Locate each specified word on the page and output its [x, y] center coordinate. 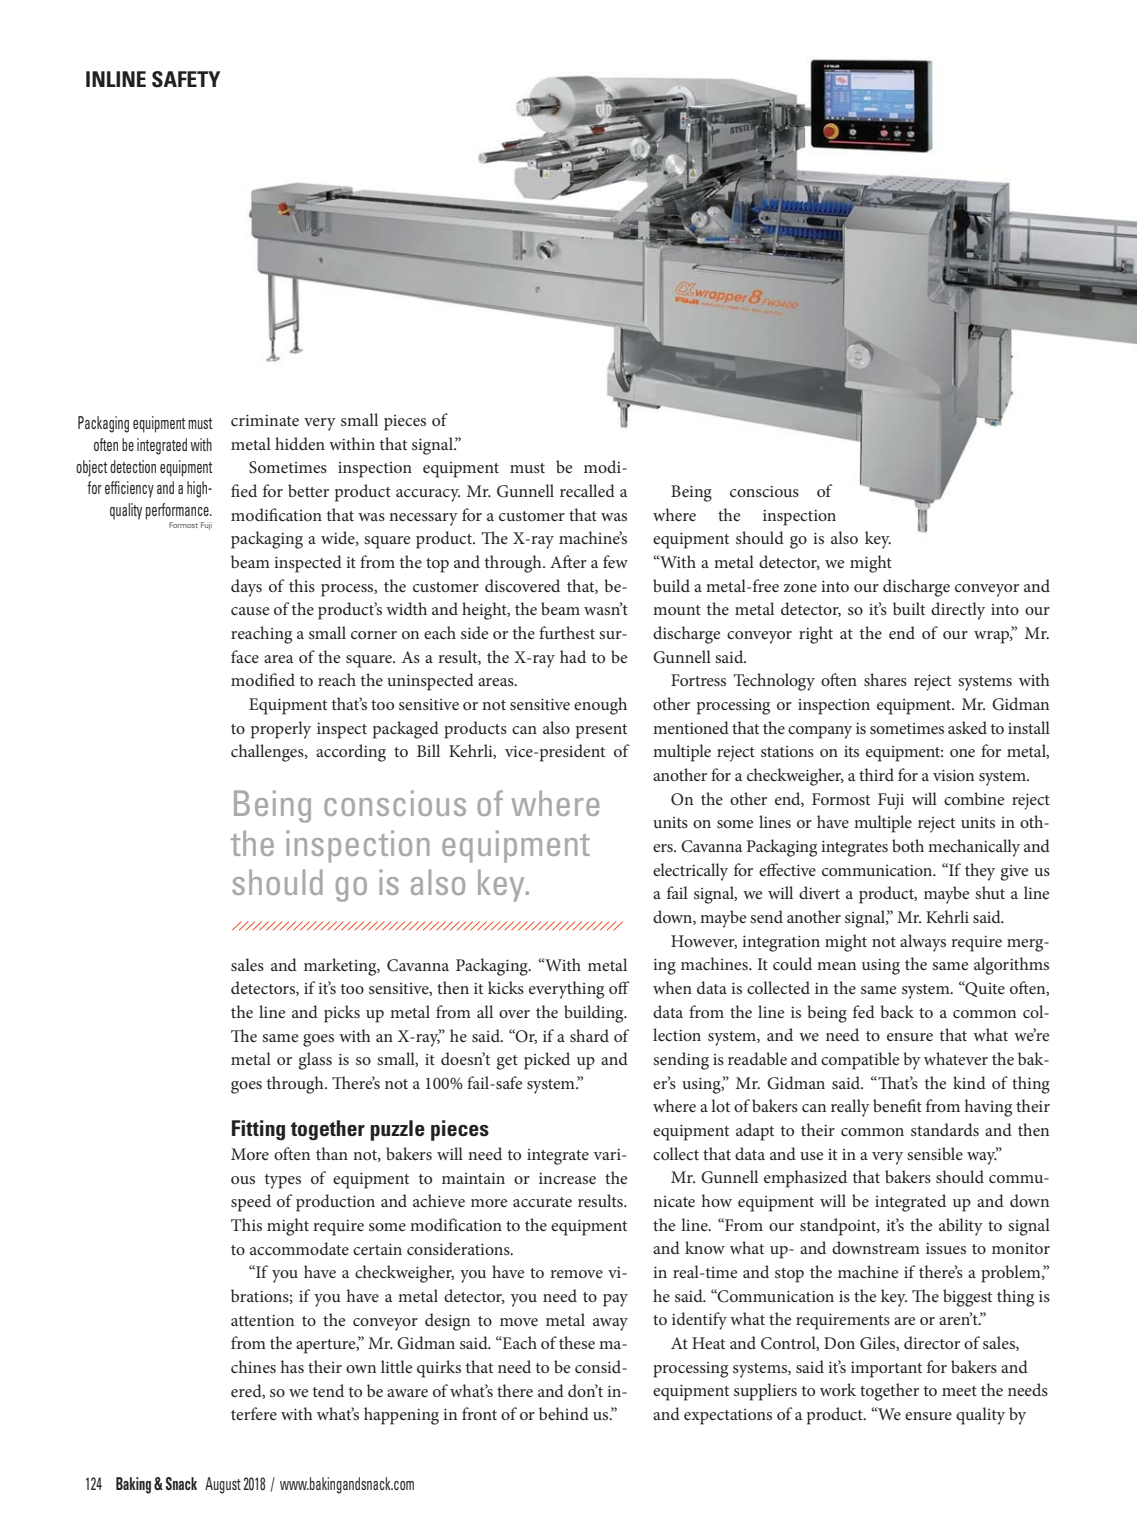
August [223, 1485]
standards [945, 1129]
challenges [268, 753]
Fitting [258, 1130]
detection [133, 466]
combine [974, 798]
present [601, 731]
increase [567, 1178]
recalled [587, 490]
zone [800, 588]
